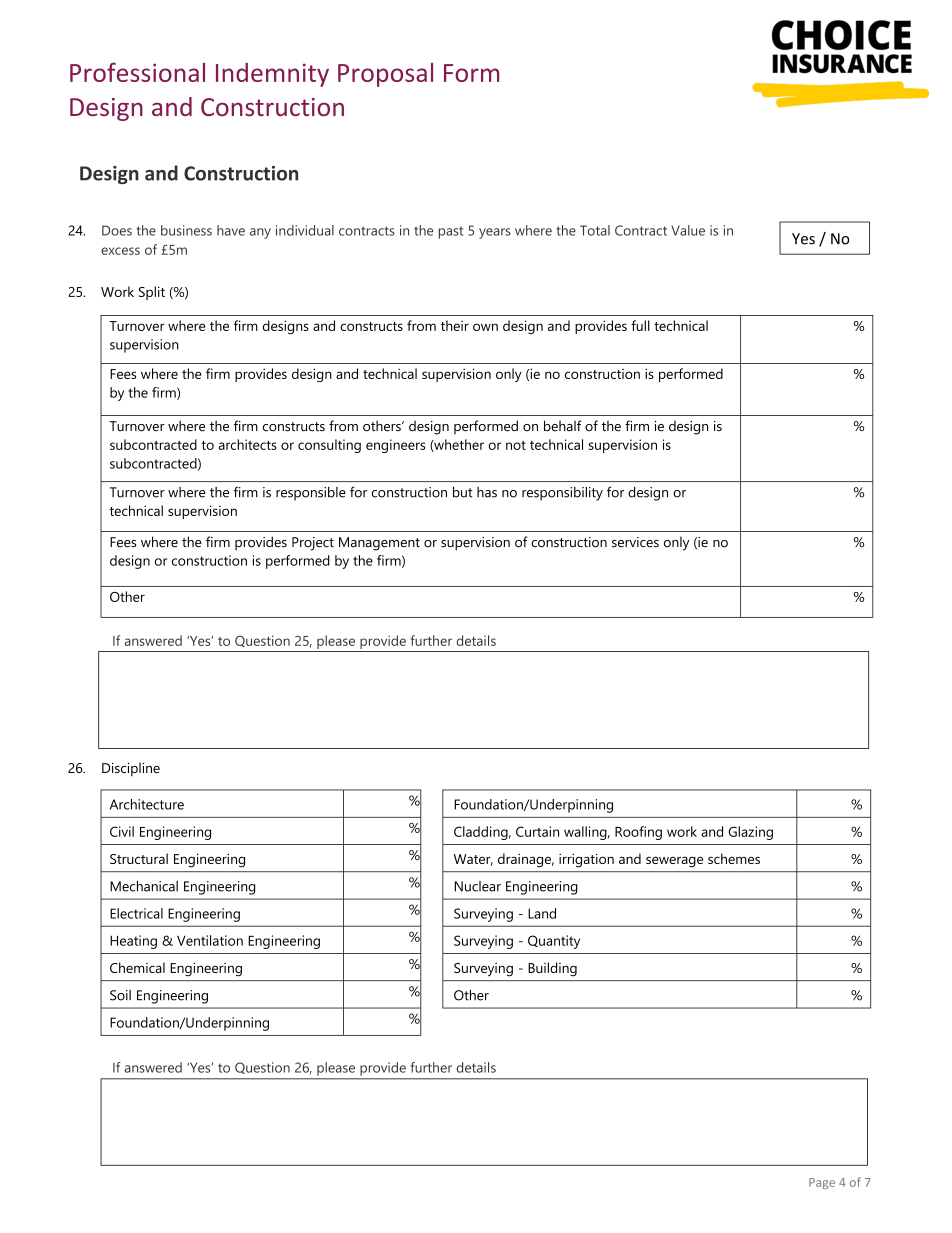  What do you see at coordinates (120, 995) in the document?
I see `Soil` at bounding box center [120, 995].
